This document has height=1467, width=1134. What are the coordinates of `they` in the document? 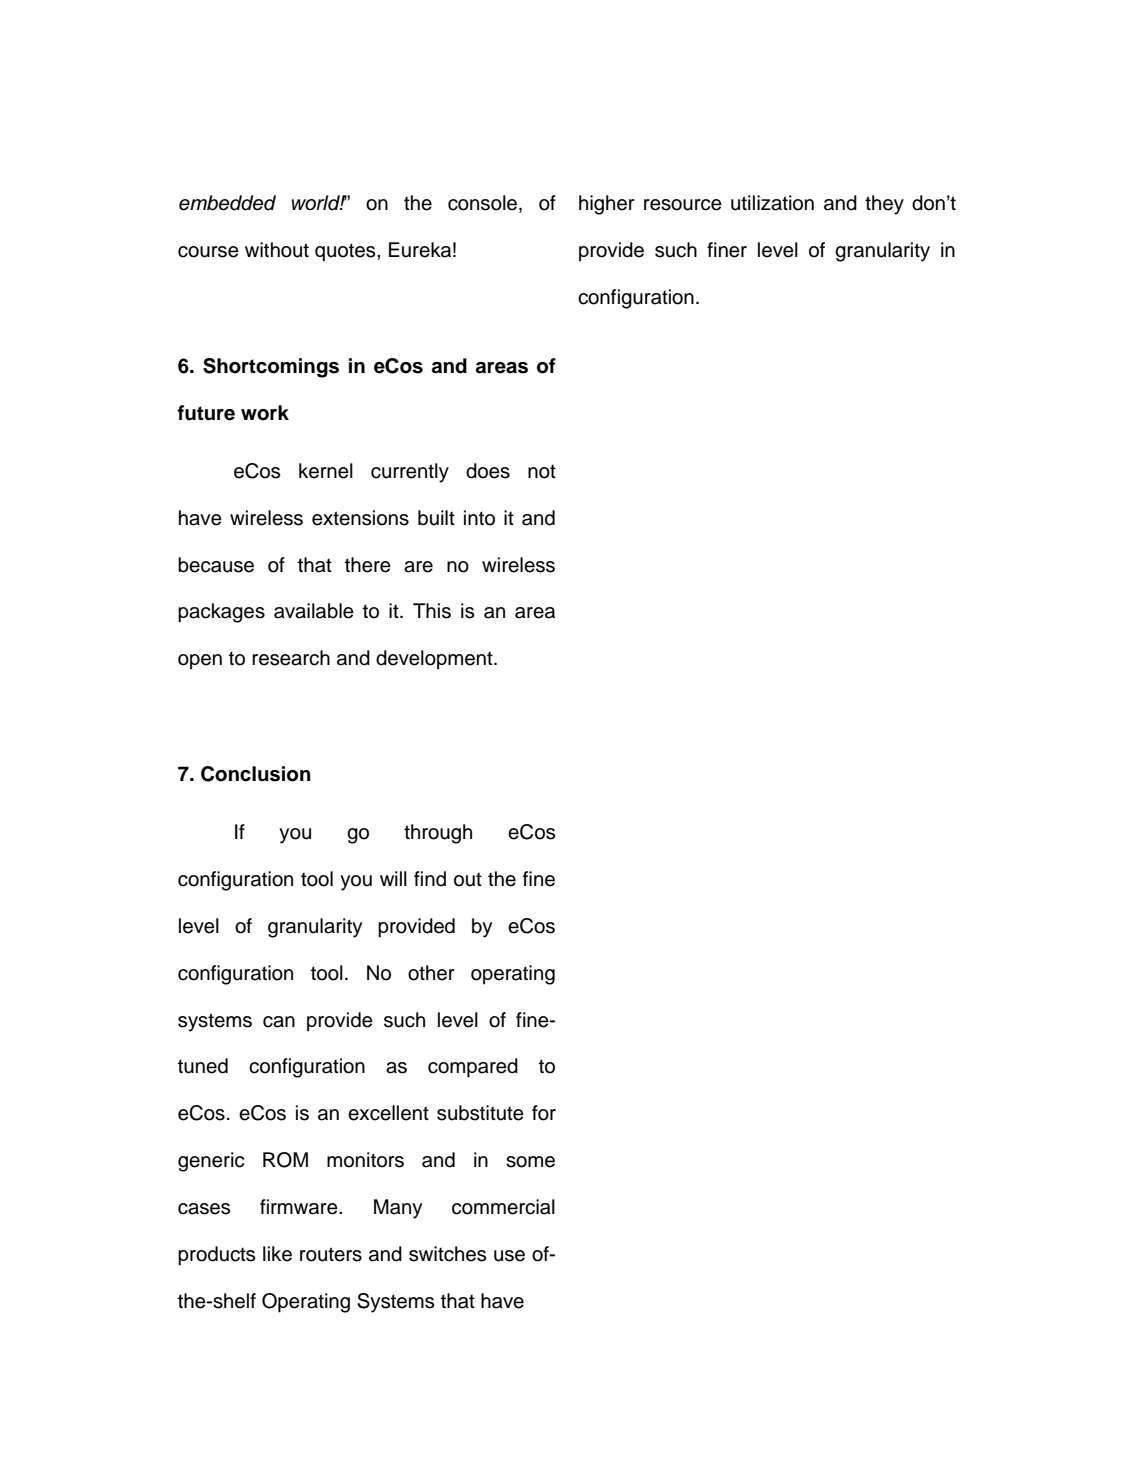 It's located at (884, 205).
